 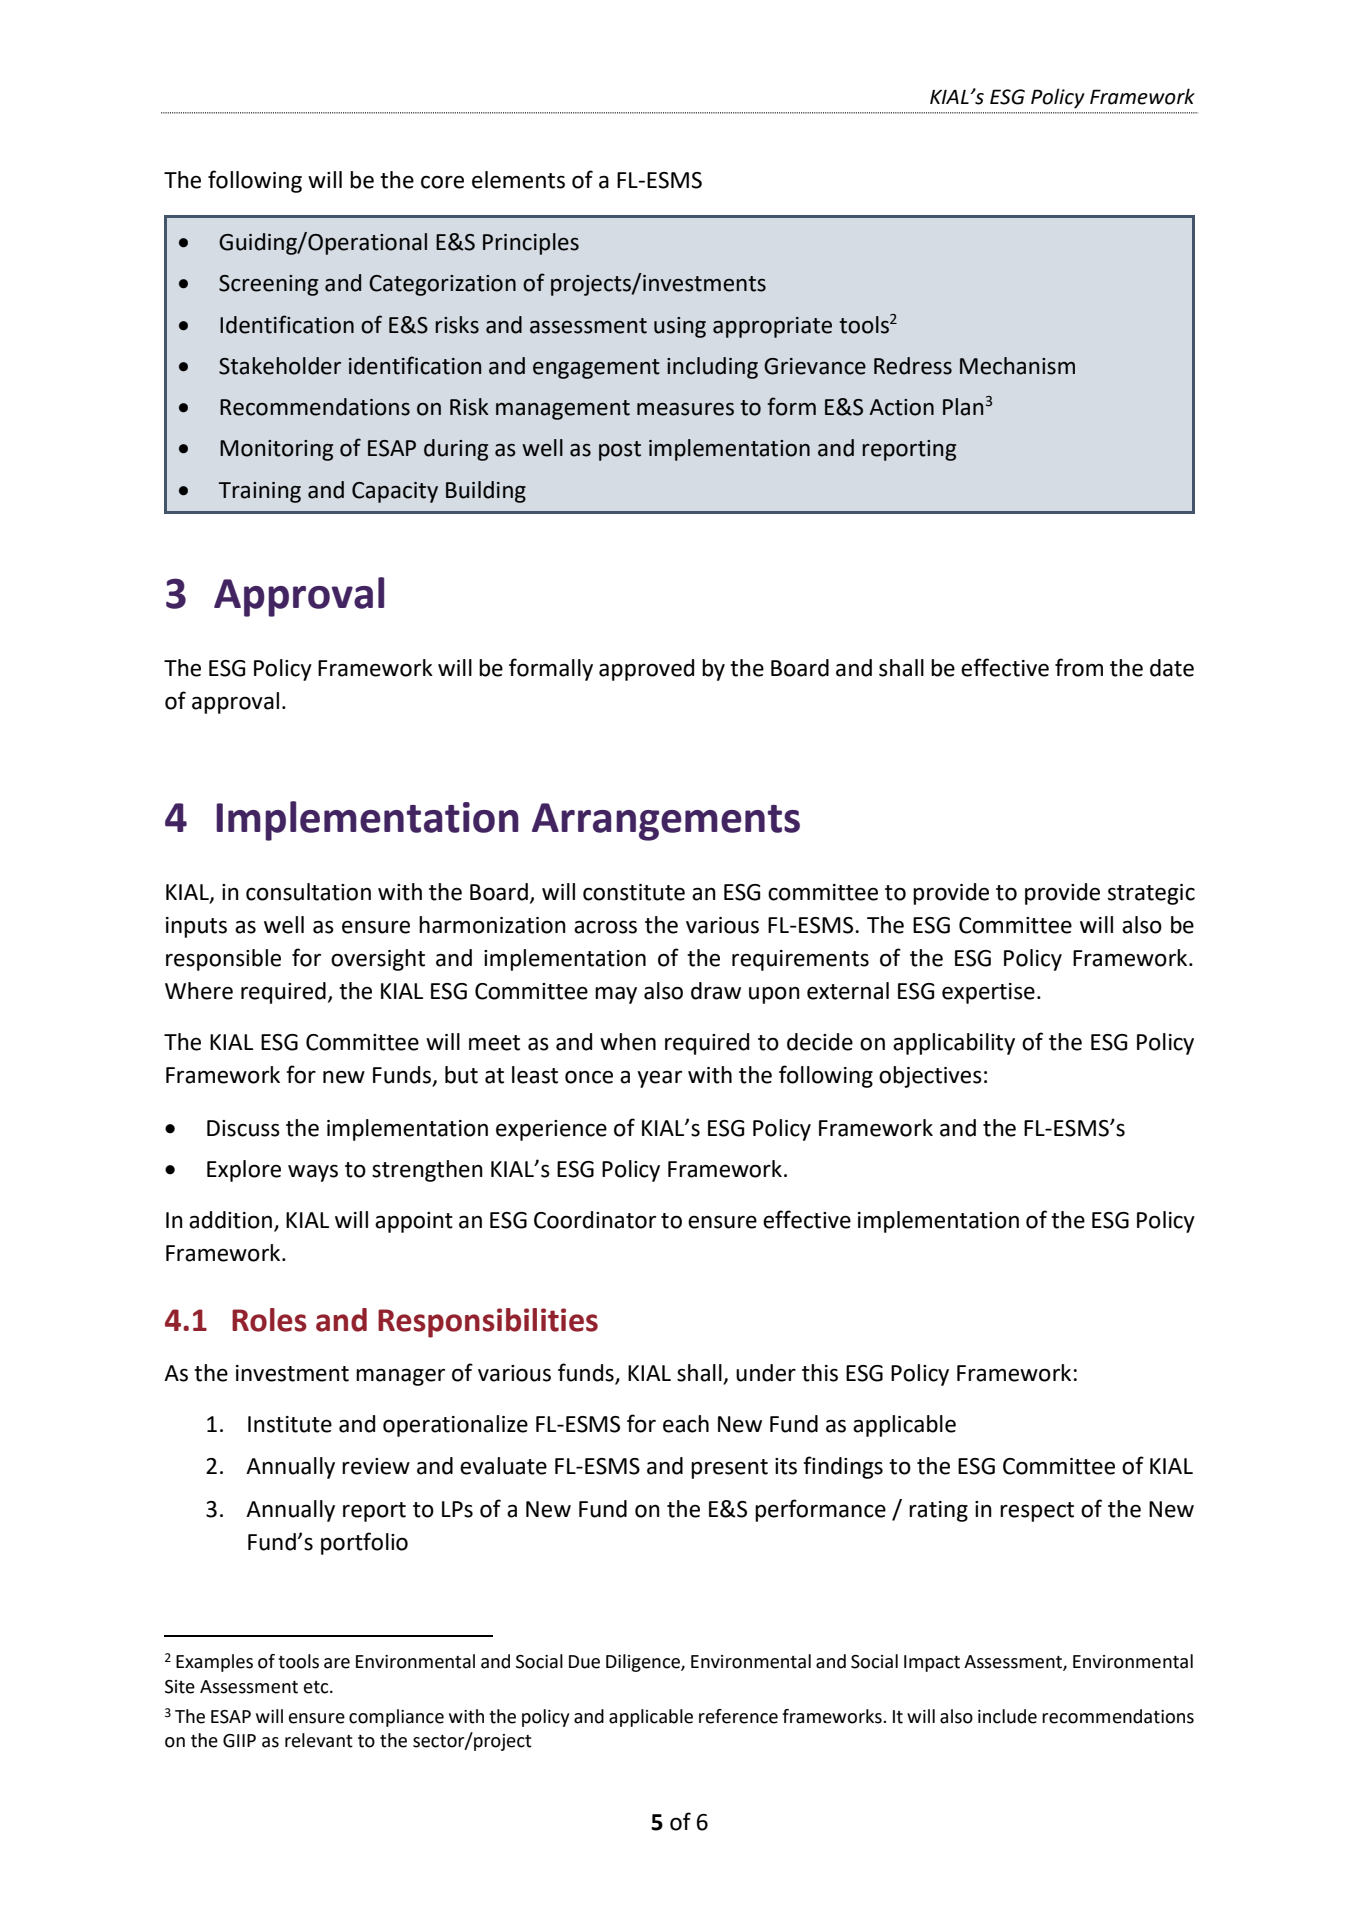 I want to click on Screening, so click(x=268, y=285).
